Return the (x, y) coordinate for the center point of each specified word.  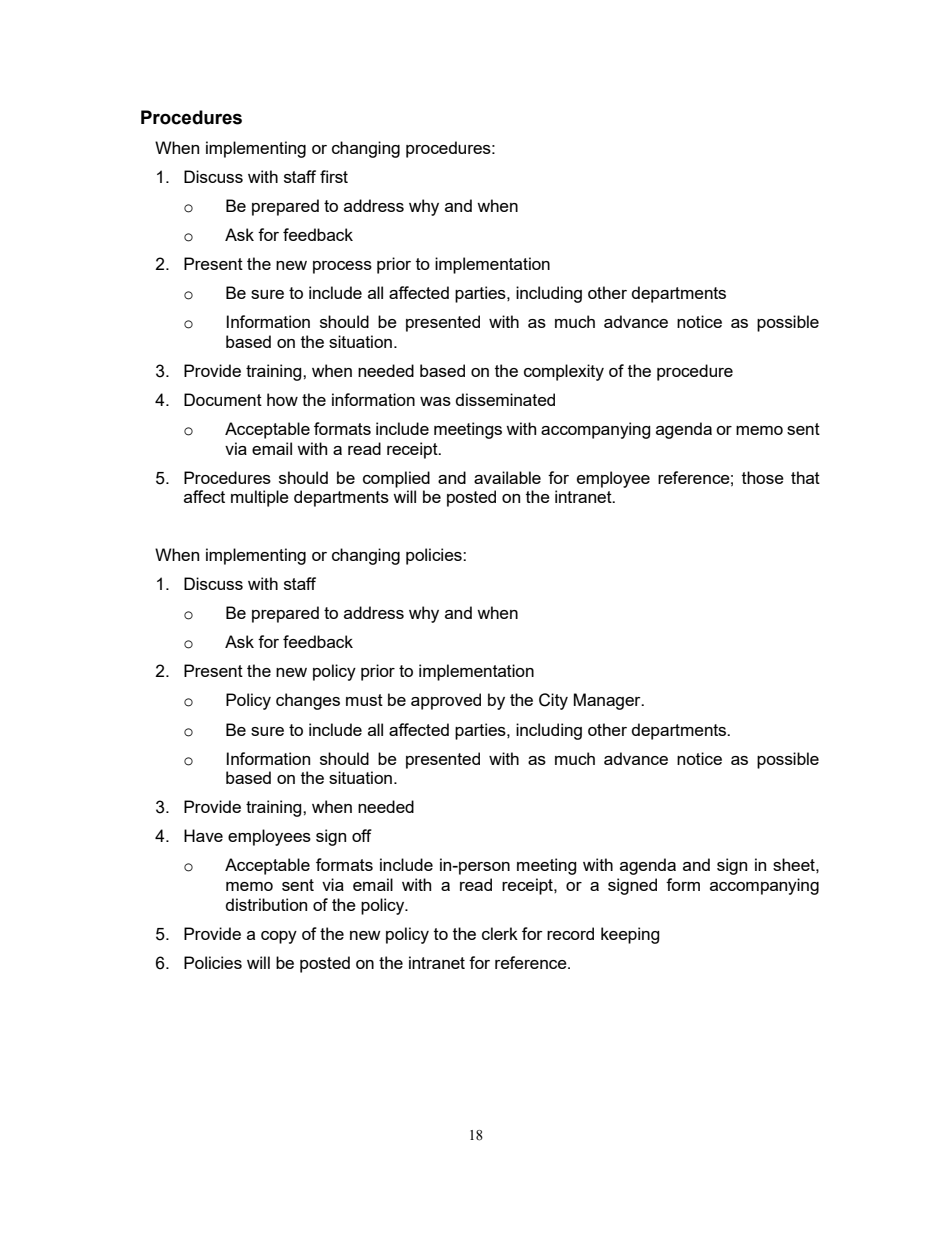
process (342, 267)
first (334, 176)
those (763, 477)
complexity (564, 372)
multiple (260, 498)
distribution (266, 904)
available (507, 477)
